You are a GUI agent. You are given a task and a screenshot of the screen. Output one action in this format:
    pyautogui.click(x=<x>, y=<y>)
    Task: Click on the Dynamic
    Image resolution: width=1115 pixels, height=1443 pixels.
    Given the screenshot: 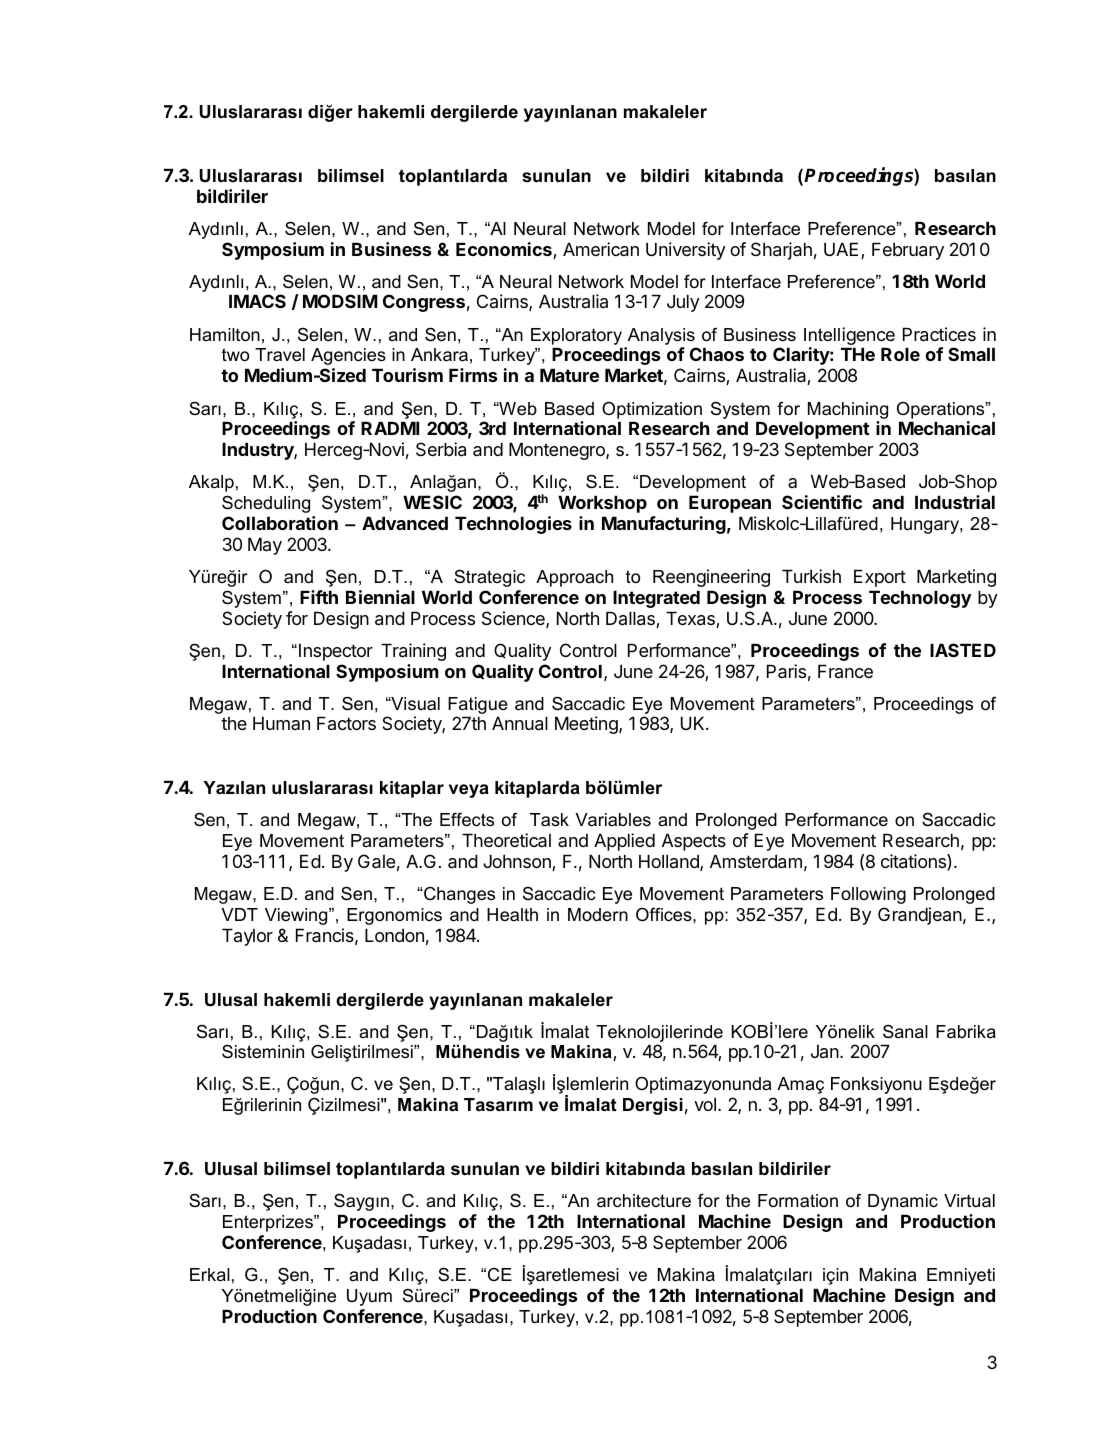 What is the action you would take?
    pyautogui.click(x=903, y=1202)
